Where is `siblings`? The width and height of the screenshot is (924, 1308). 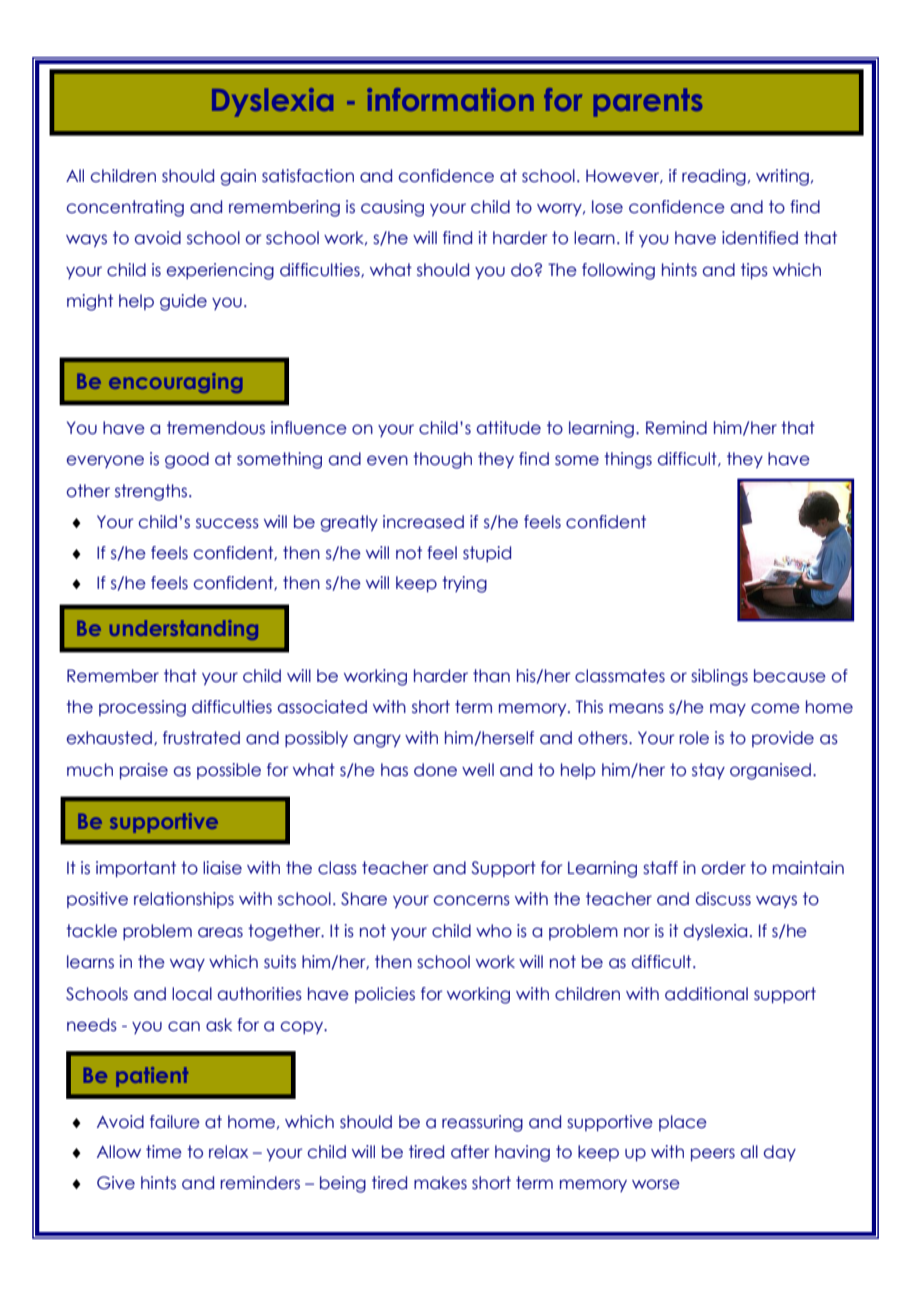 siblings is located at coordinates (719, 677).
